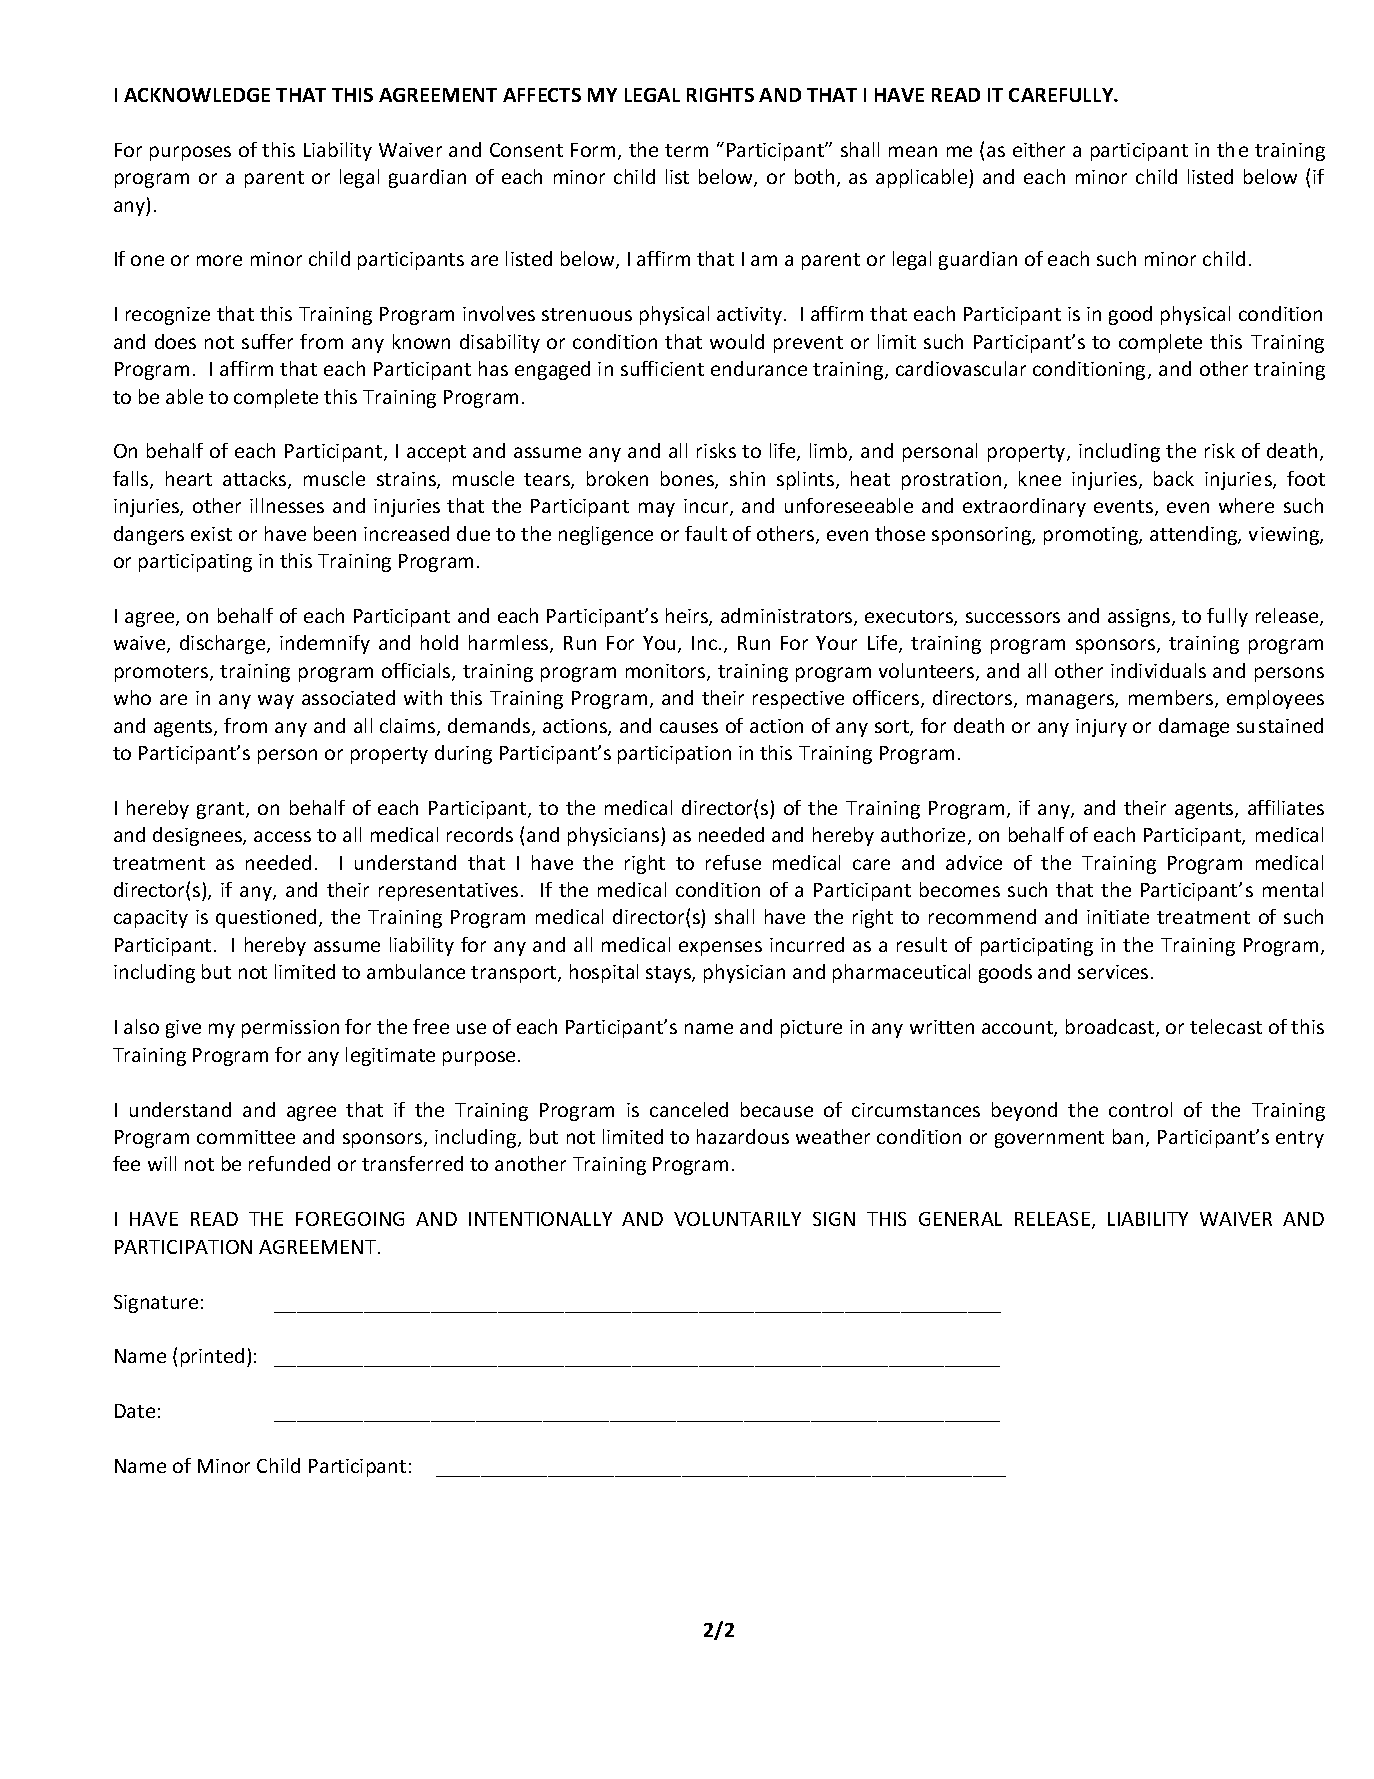  I want to click on causes, so click(689, 727).
